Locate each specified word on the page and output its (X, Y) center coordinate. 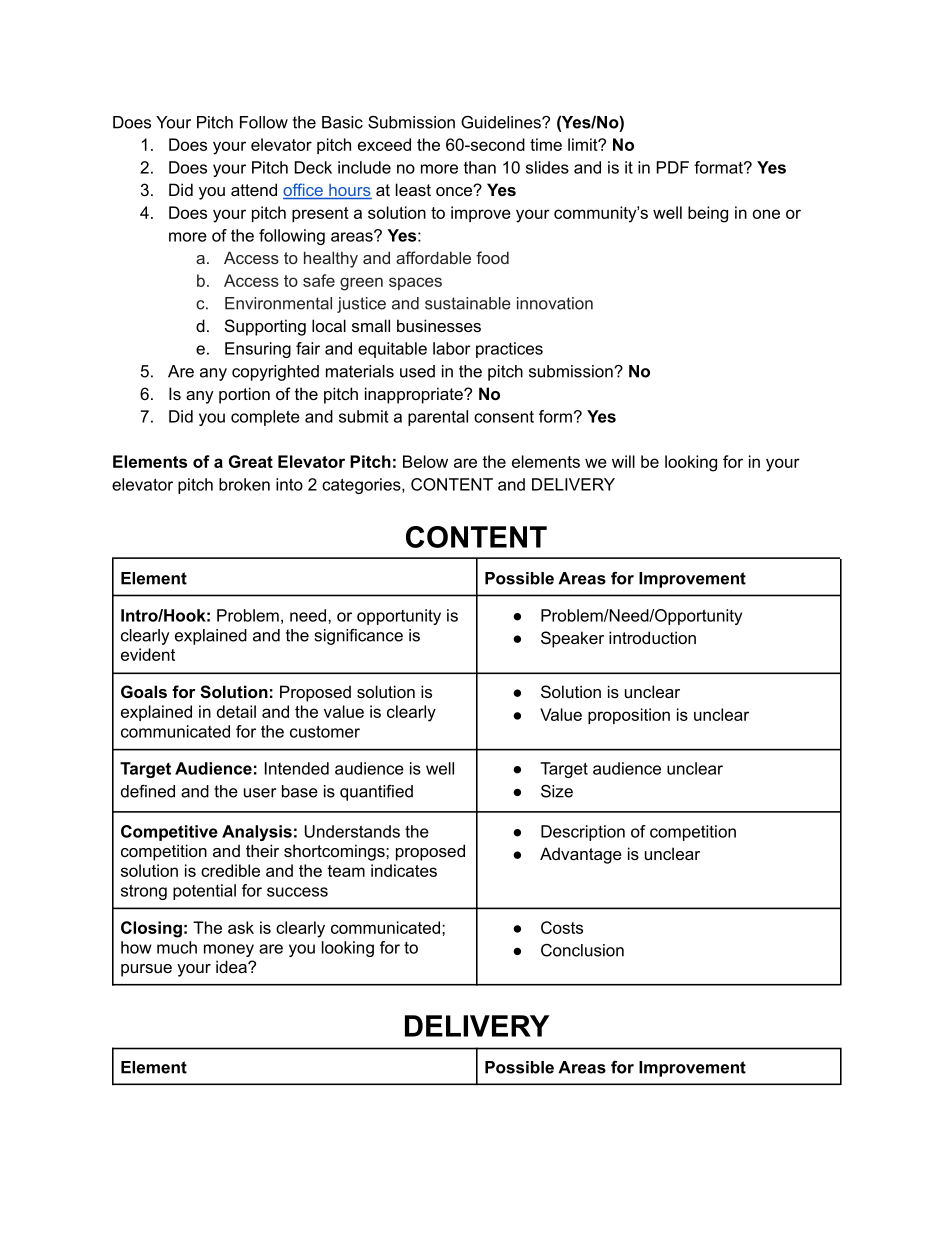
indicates (404, 870)
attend (254, 189)
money (229, 950)
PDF (673, 167)
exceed (384, 144)
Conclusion (582, 950)
